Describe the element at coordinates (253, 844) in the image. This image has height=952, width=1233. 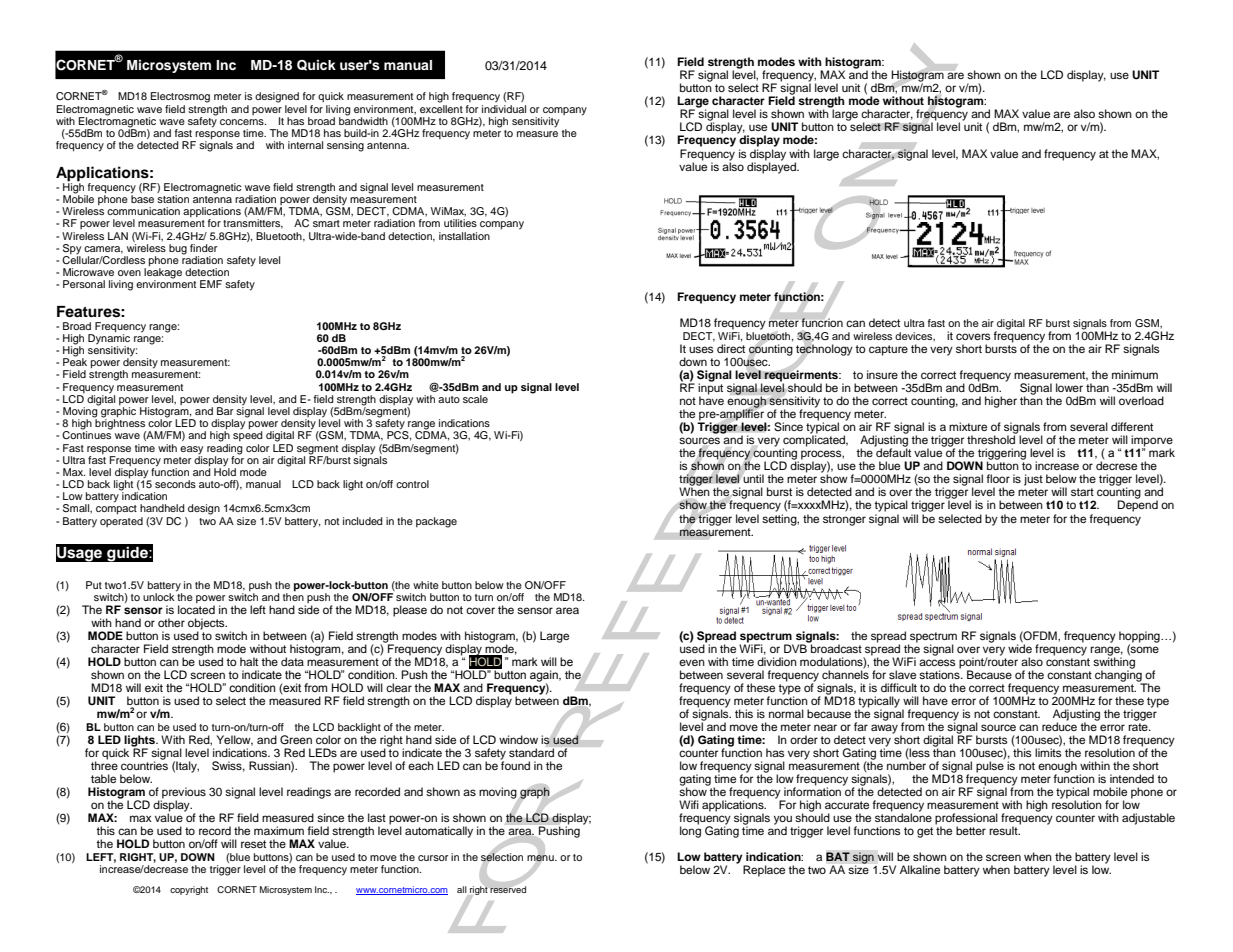
I see `reset` at that location.
